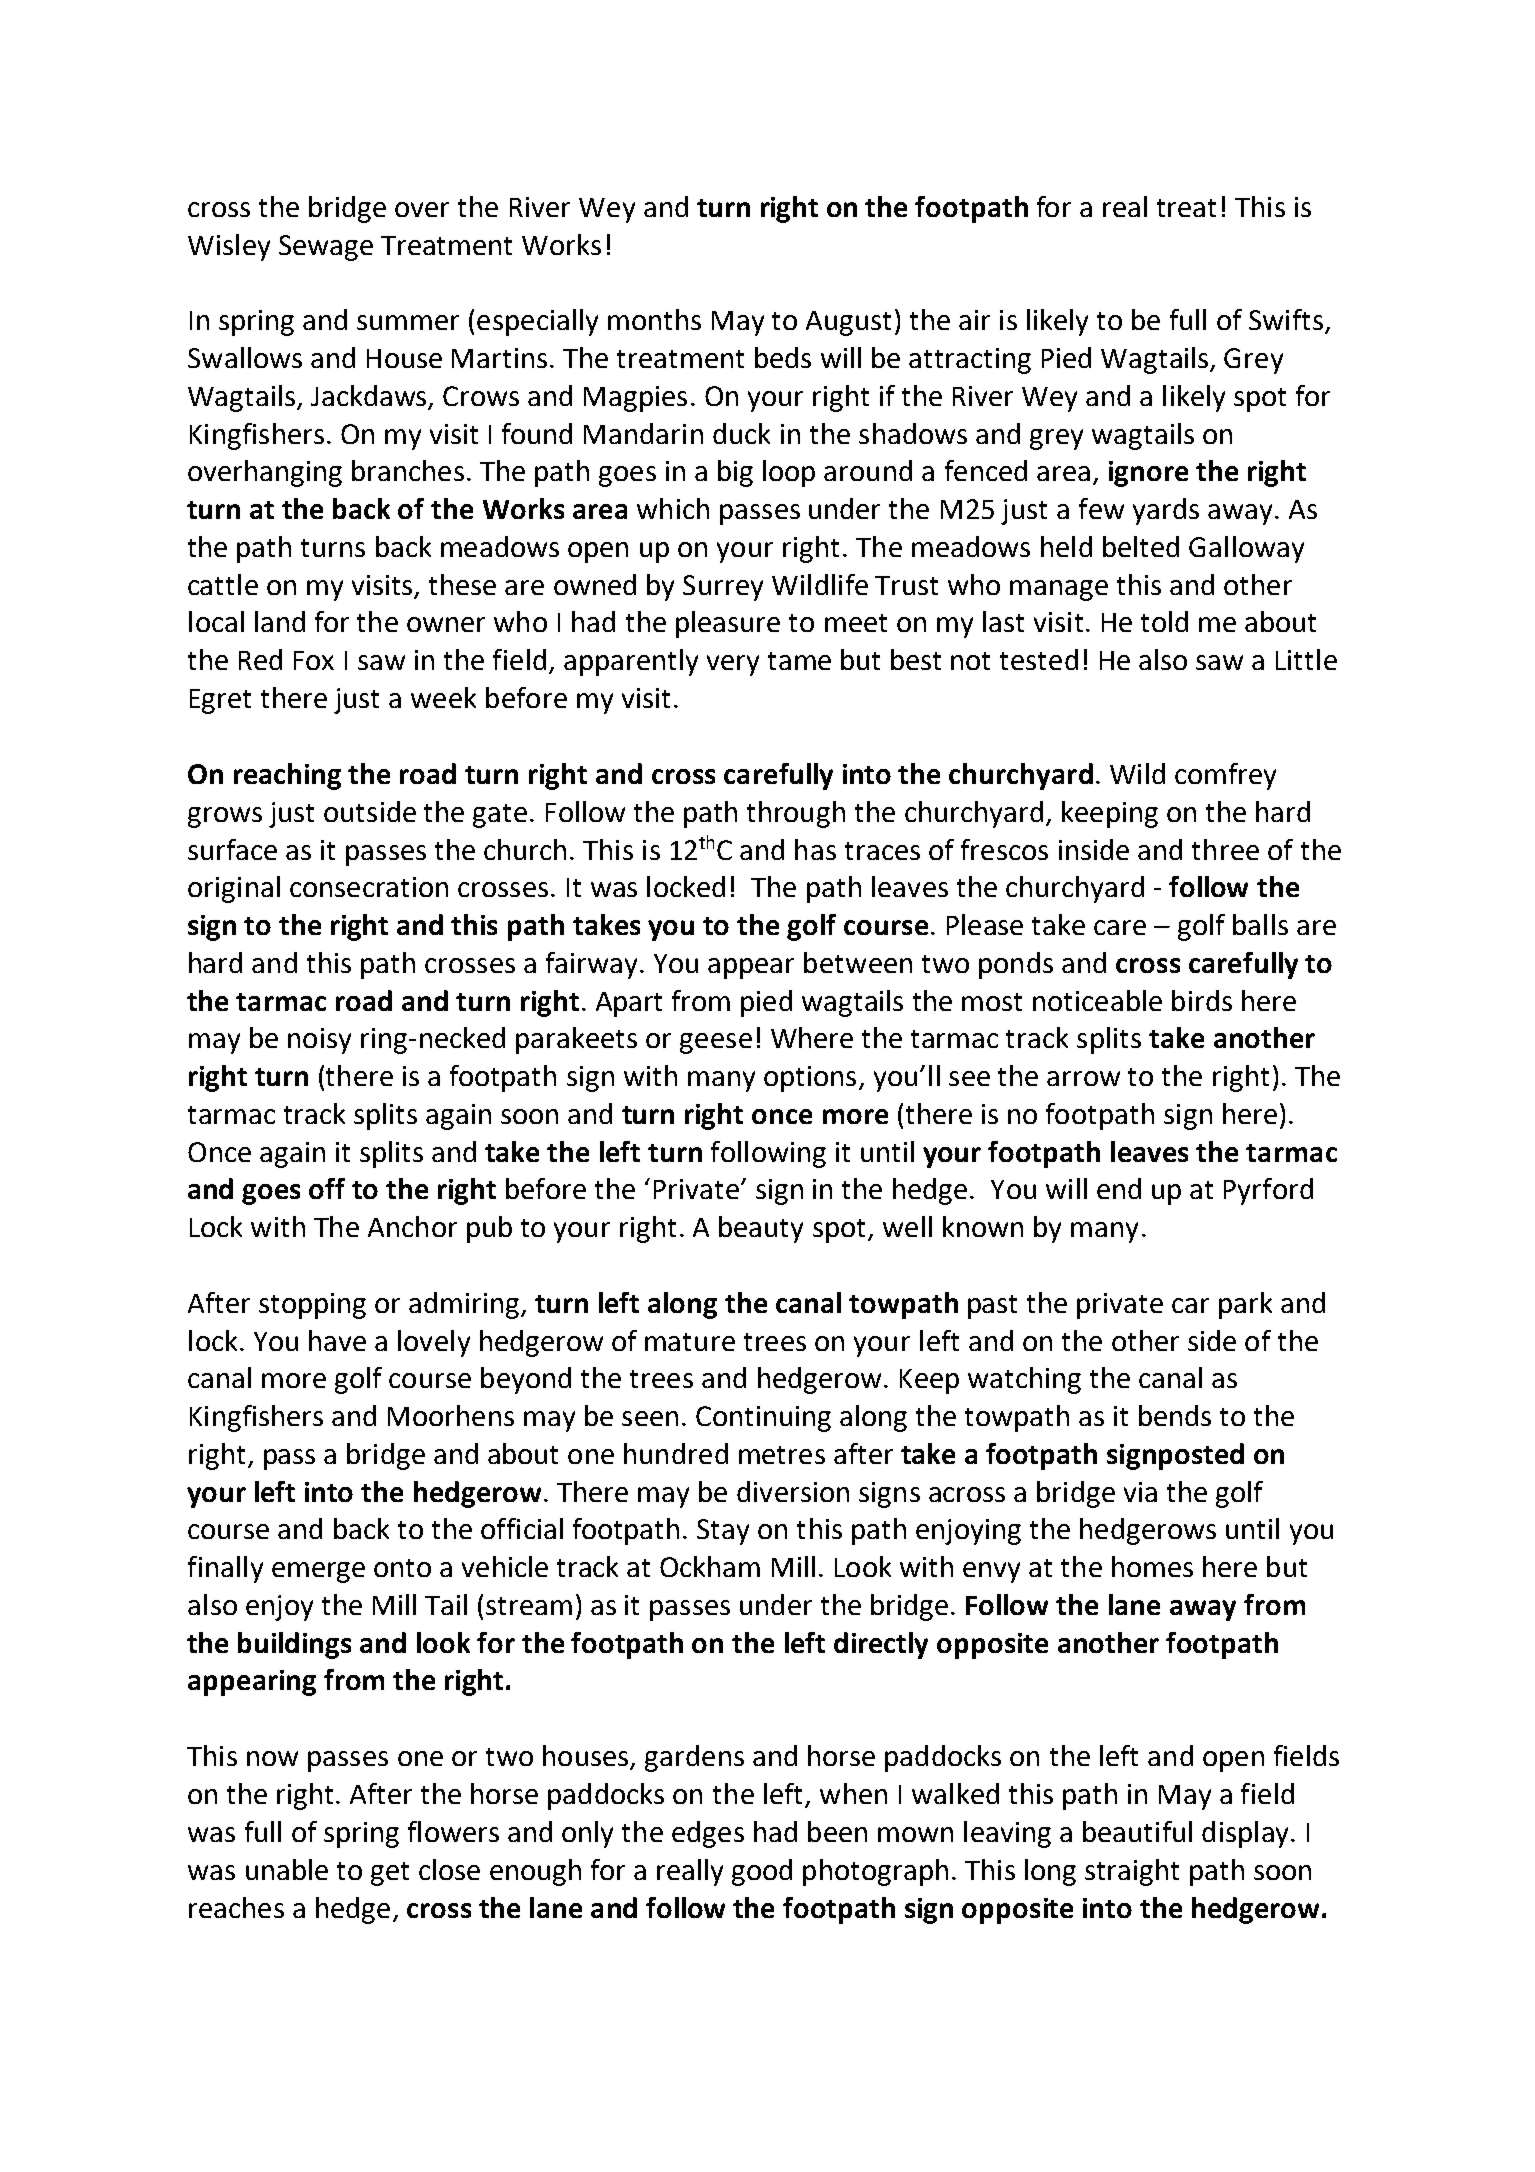 This image has height=2172, width=1535. Describe the element at coordinates (390, 1874) in the image. I see `get` at that location.
